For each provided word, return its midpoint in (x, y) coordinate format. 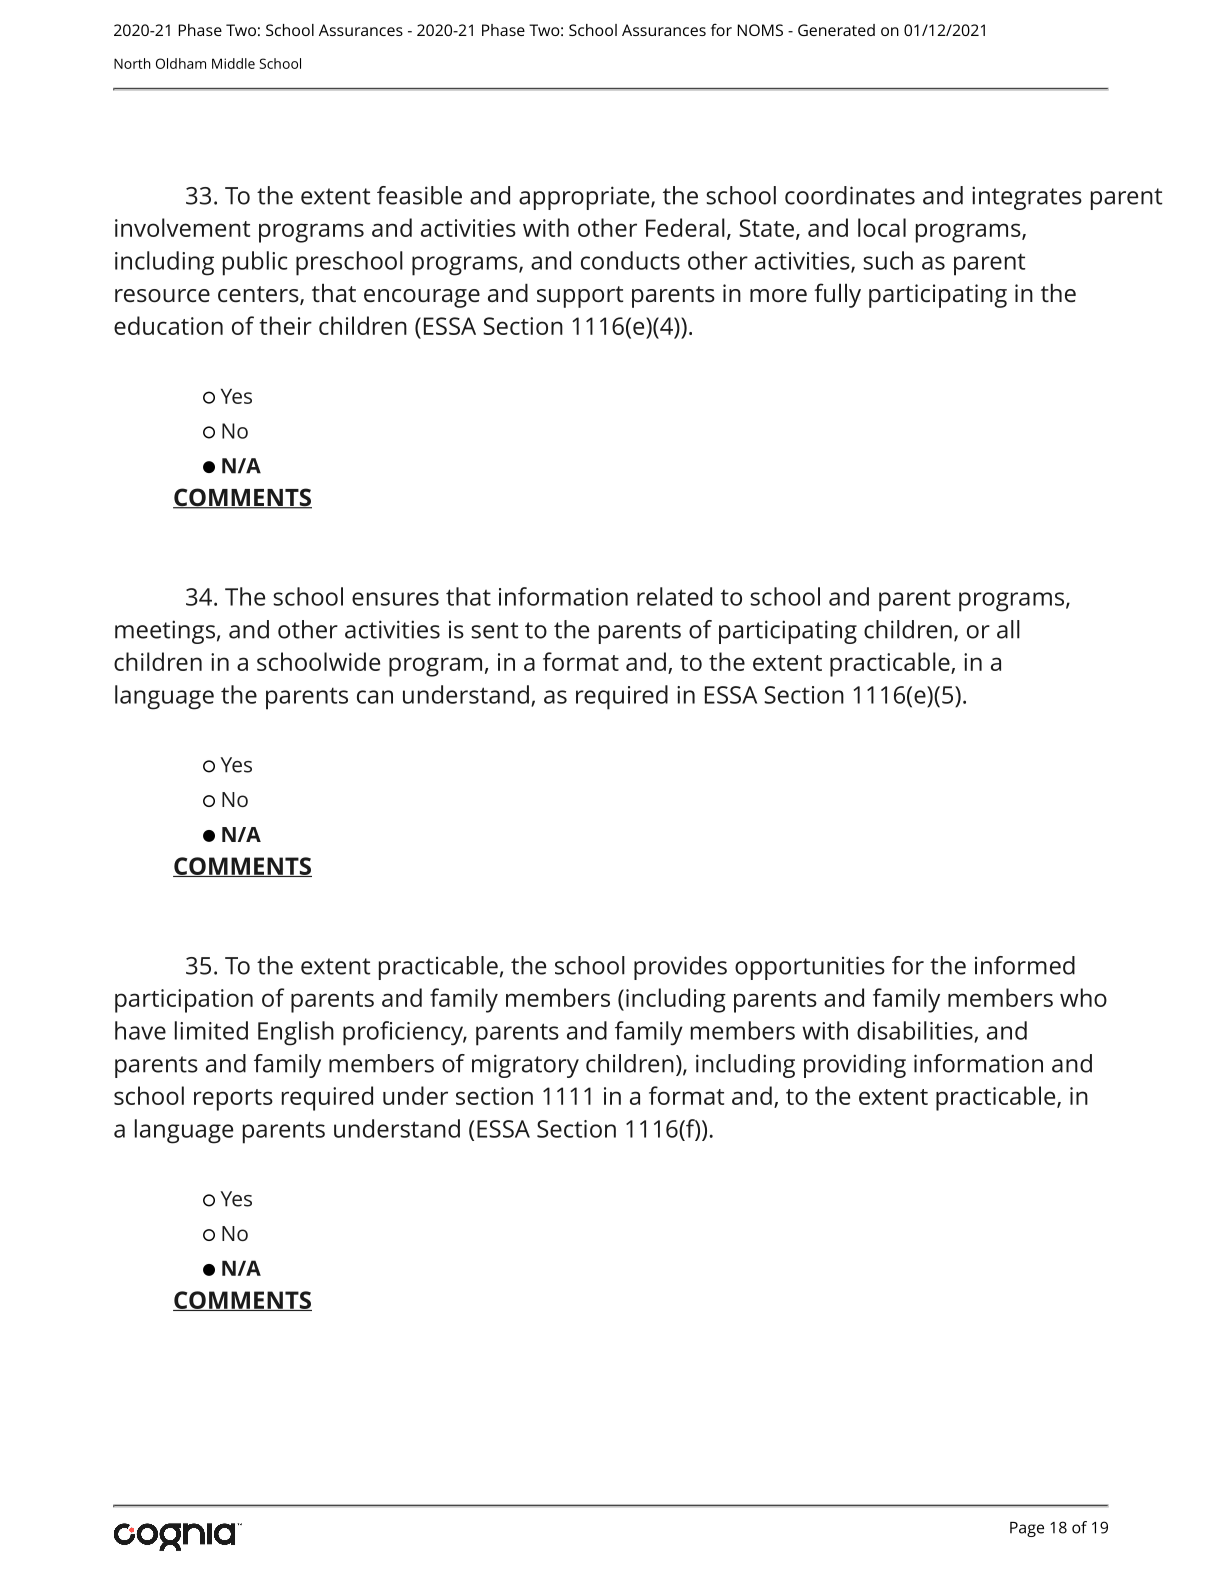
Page (1027, 1529)
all (1008, 629)
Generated (836, 30)
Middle (233, 63)
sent (494, 630)
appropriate (585, 198)
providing (855, 1066)
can (375, 697)
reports (233, 1100)
